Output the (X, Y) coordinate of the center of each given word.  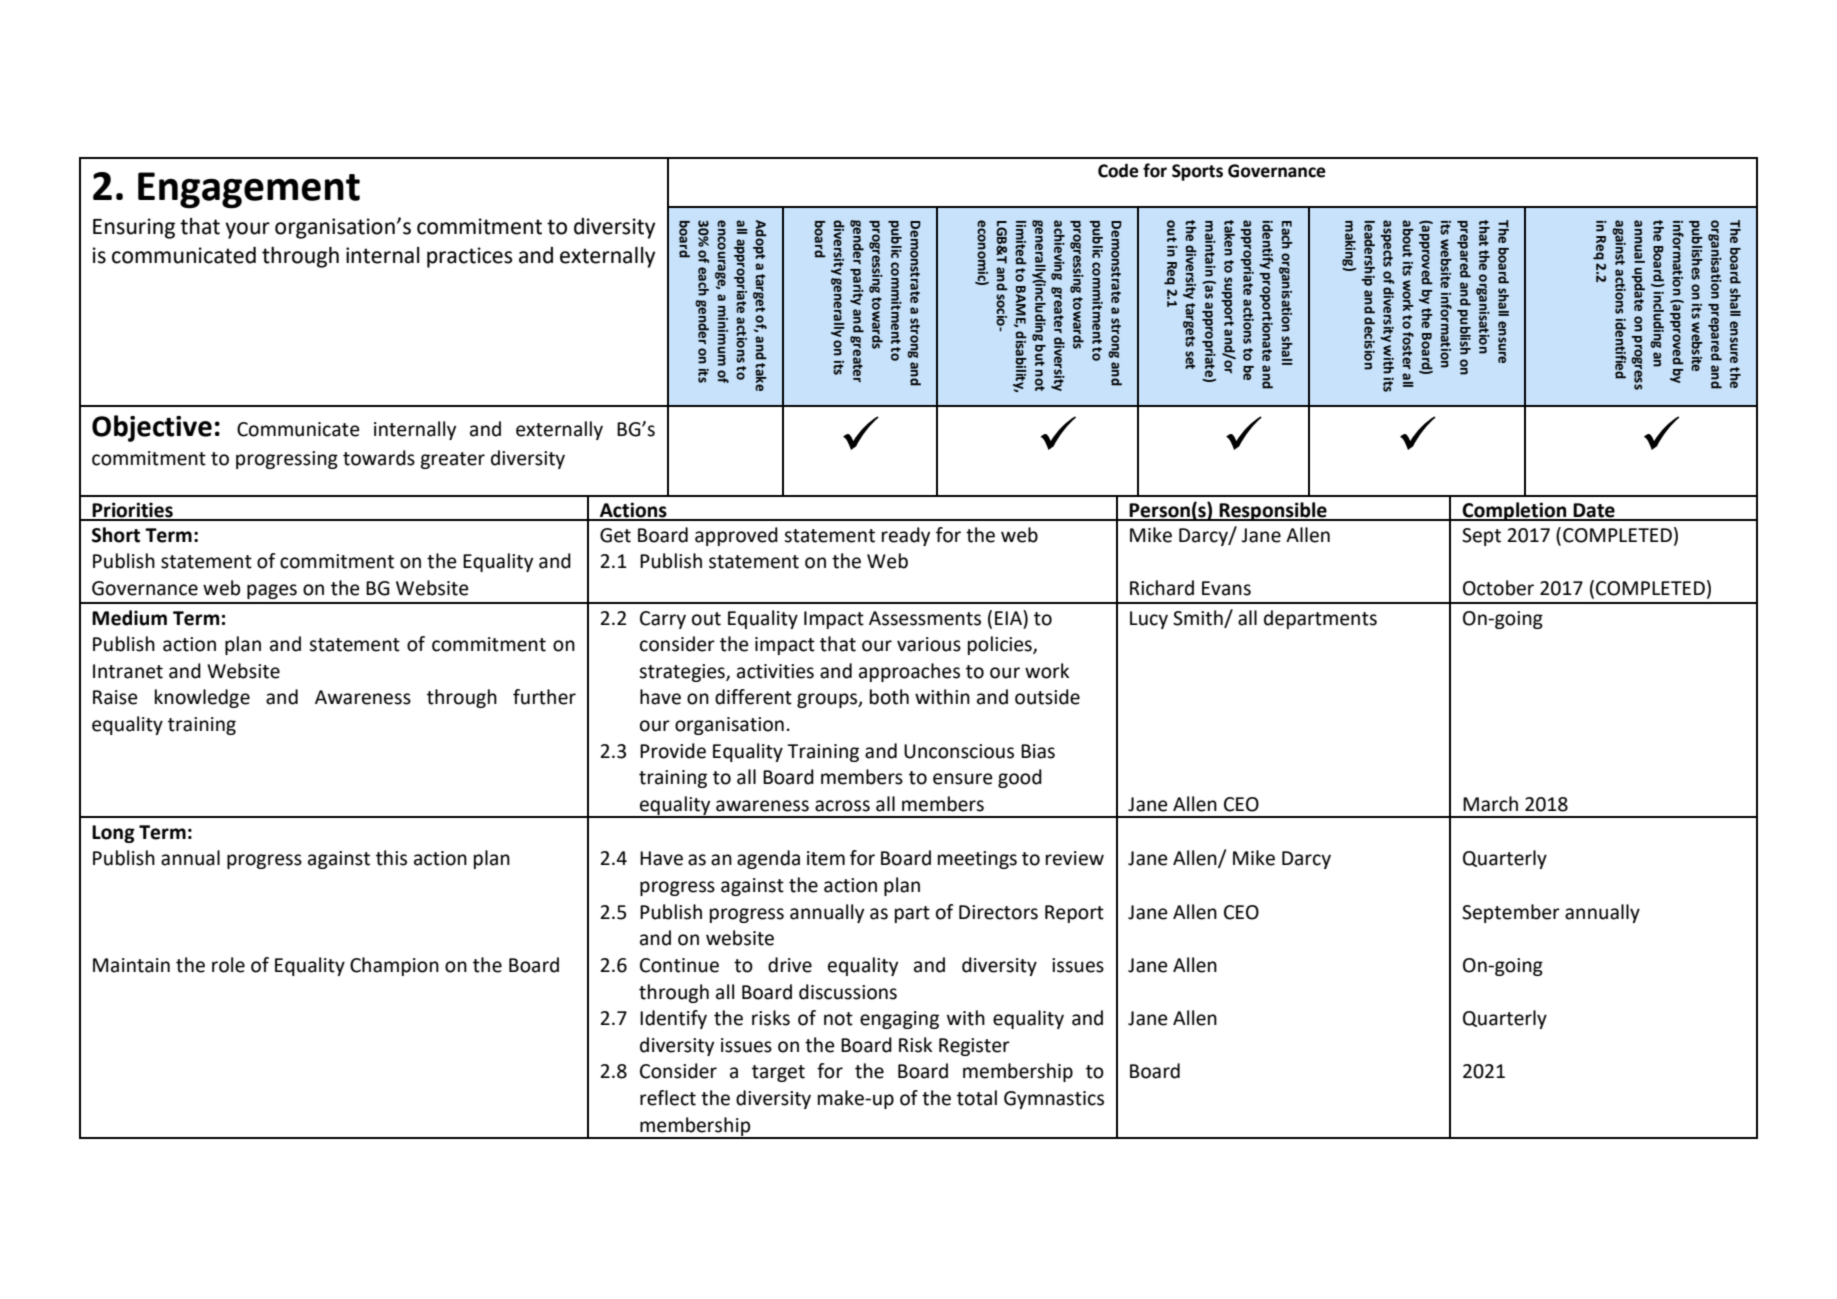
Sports (1197, 172)
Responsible (1273, 511)
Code (1118, 171)
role (228, 965)
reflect (668, 1098)
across (842, 806)
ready (906, 536)
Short (116, 535)
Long (113, 834)
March (1490, 804)
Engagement (249, 190)
